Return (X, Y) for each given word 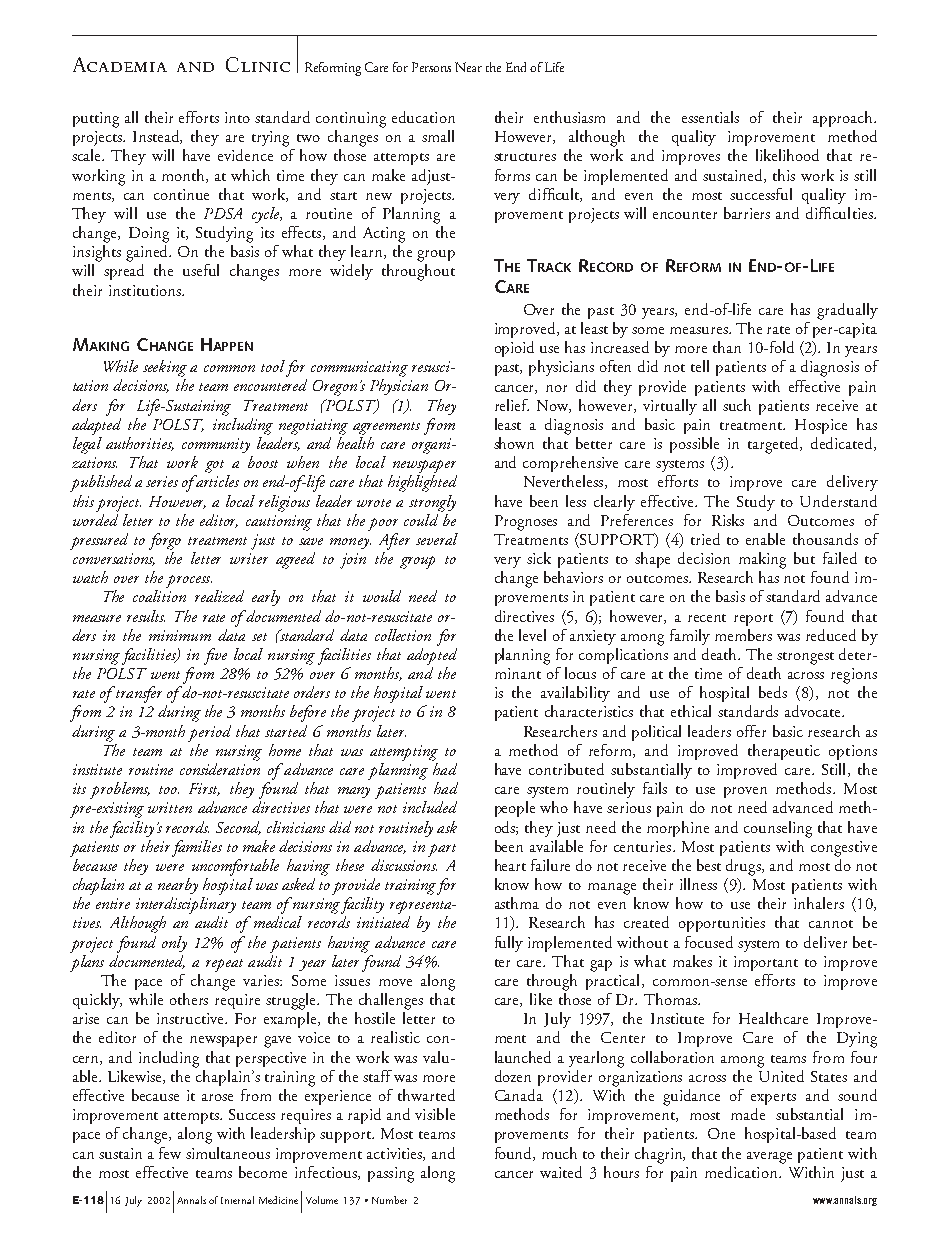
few (170, 1153)
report (753, 620)
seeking (165, 368)
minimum (180, 635)
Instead (157, 137)
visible (435, 1114)
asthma (517, 903)
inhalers (819, 903)
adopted (432, 655)
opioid (514, 349)
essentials (710, 117)
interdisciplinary (186, 905)
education (423, 117)
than (727, 347)
